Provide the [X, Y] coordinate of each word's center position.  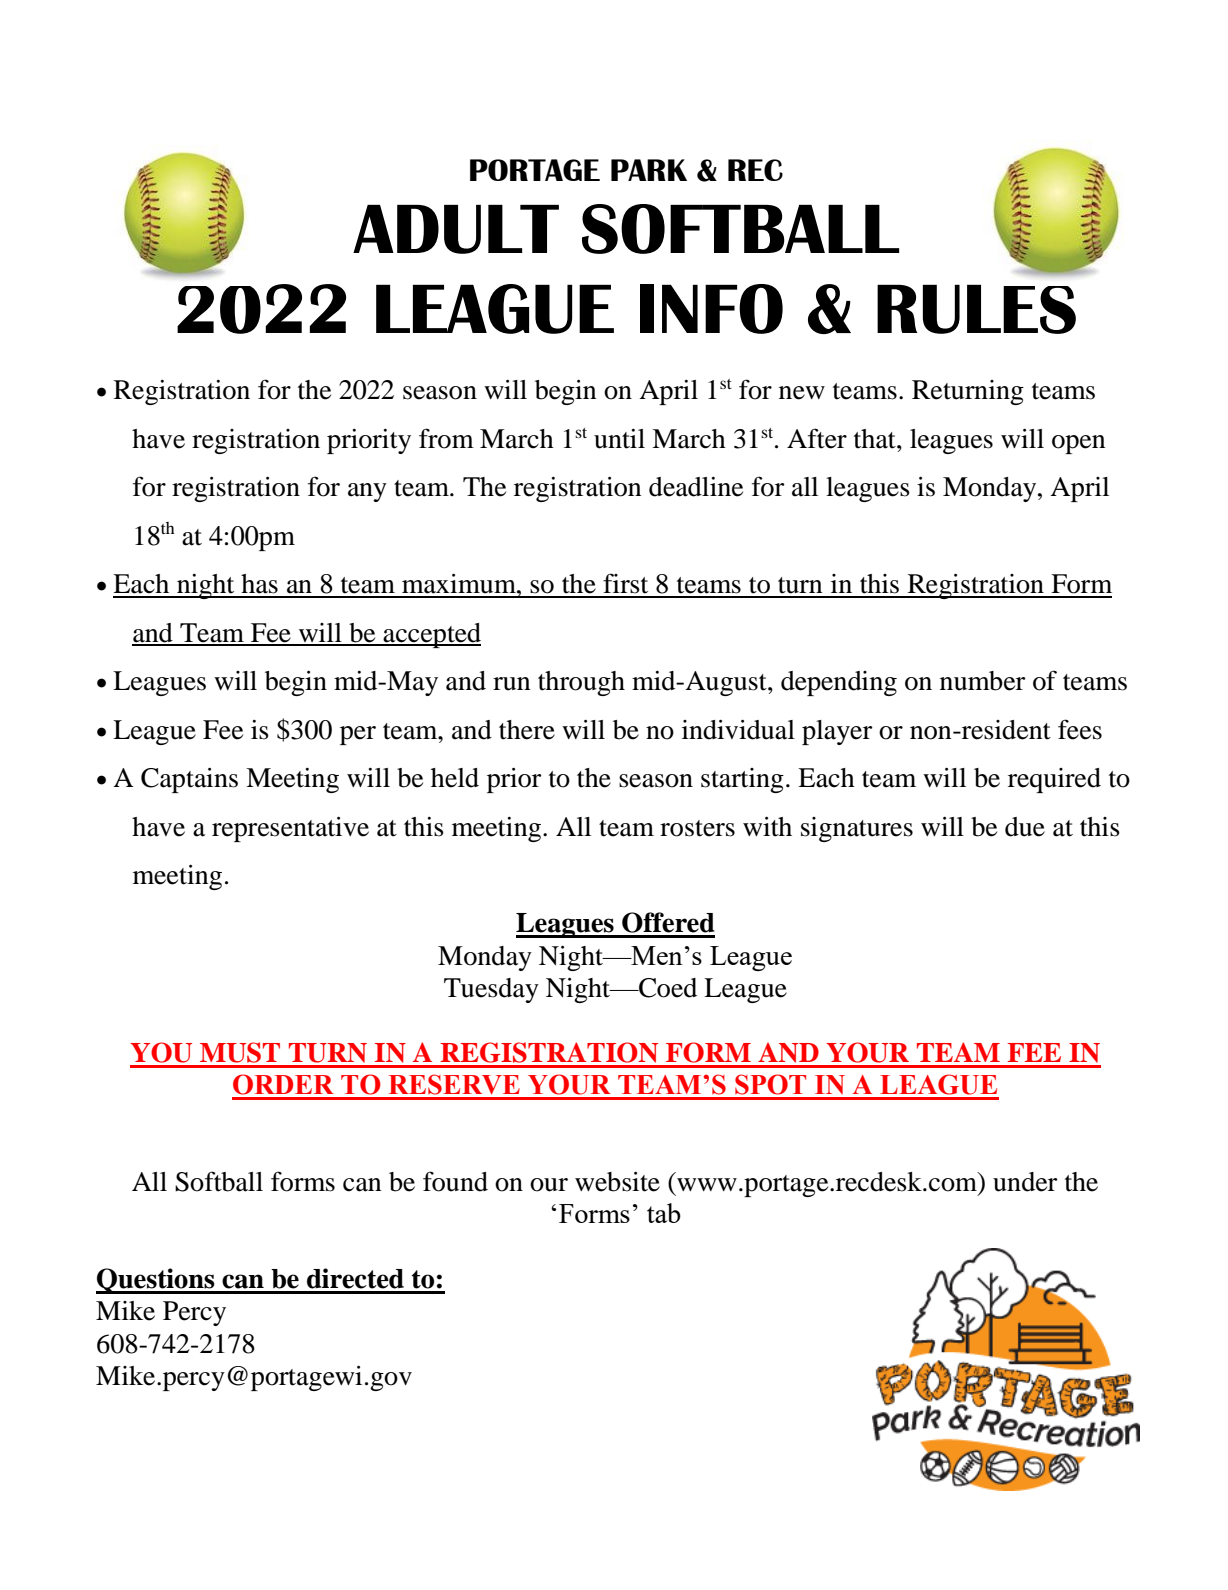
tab [664, 1213]
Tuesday [491, 990]
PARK [649, 170]
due [1025, 827]
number [982, 681]
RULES [976, 309]
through [581, 683]
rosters [697, 828]
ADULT [456, 229]
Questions [156, 1281]
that [876, 439]
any [367, 492]
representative [290, 829]
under [1025, 1182]
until [619, 439]
